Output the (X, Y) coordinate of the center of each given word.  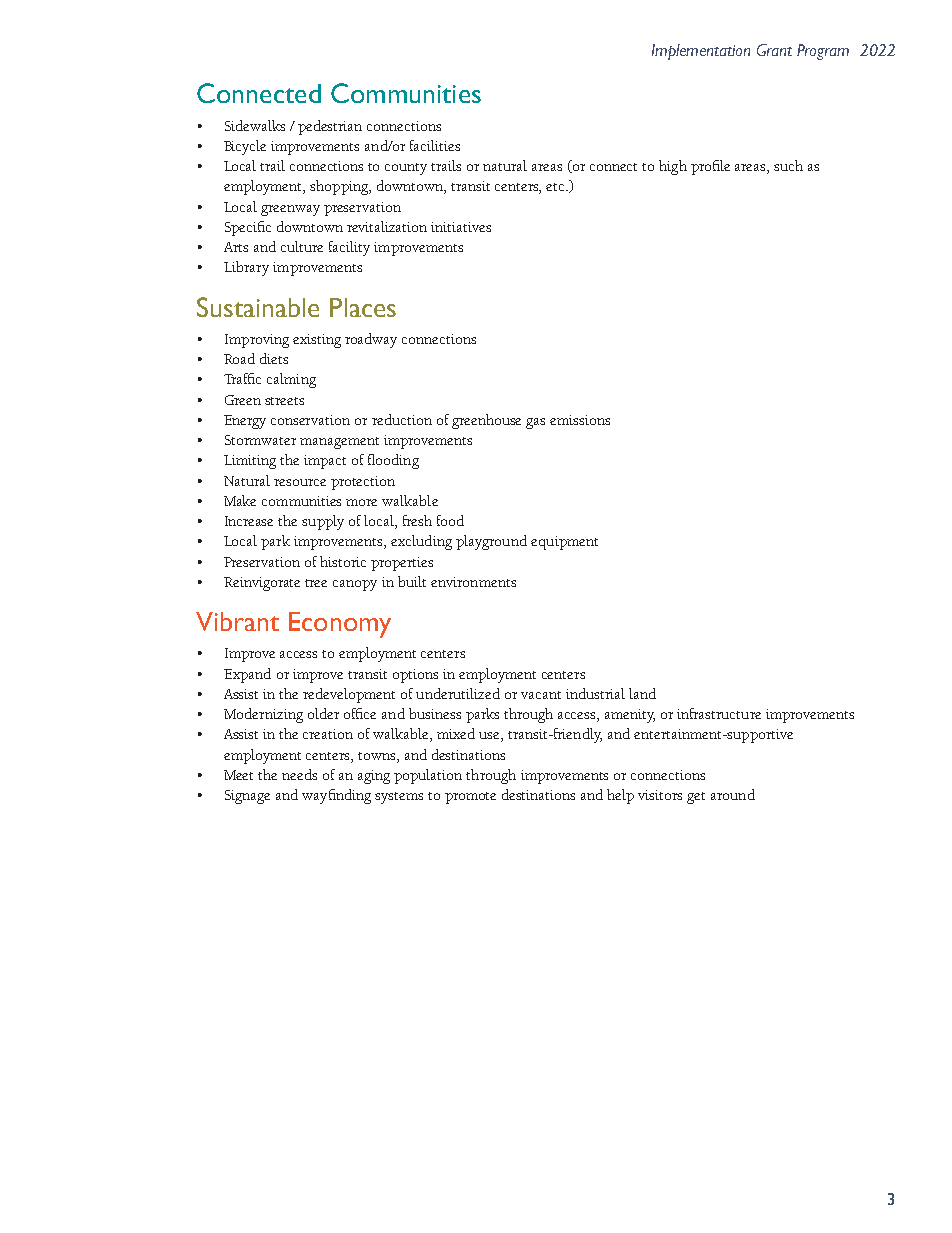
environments (473, 582)
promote (470, 798)
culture (302, 246)
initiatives (461, 227)
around (733, 794)
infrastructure (719, 713)
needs (299, 774)
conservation (310, 420)
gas (535, 423)
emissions (580, 420)
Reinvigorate (262, 584)
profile (710, 167)
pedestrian (330, 127)
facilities (435, 145)
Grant (774, 50)
